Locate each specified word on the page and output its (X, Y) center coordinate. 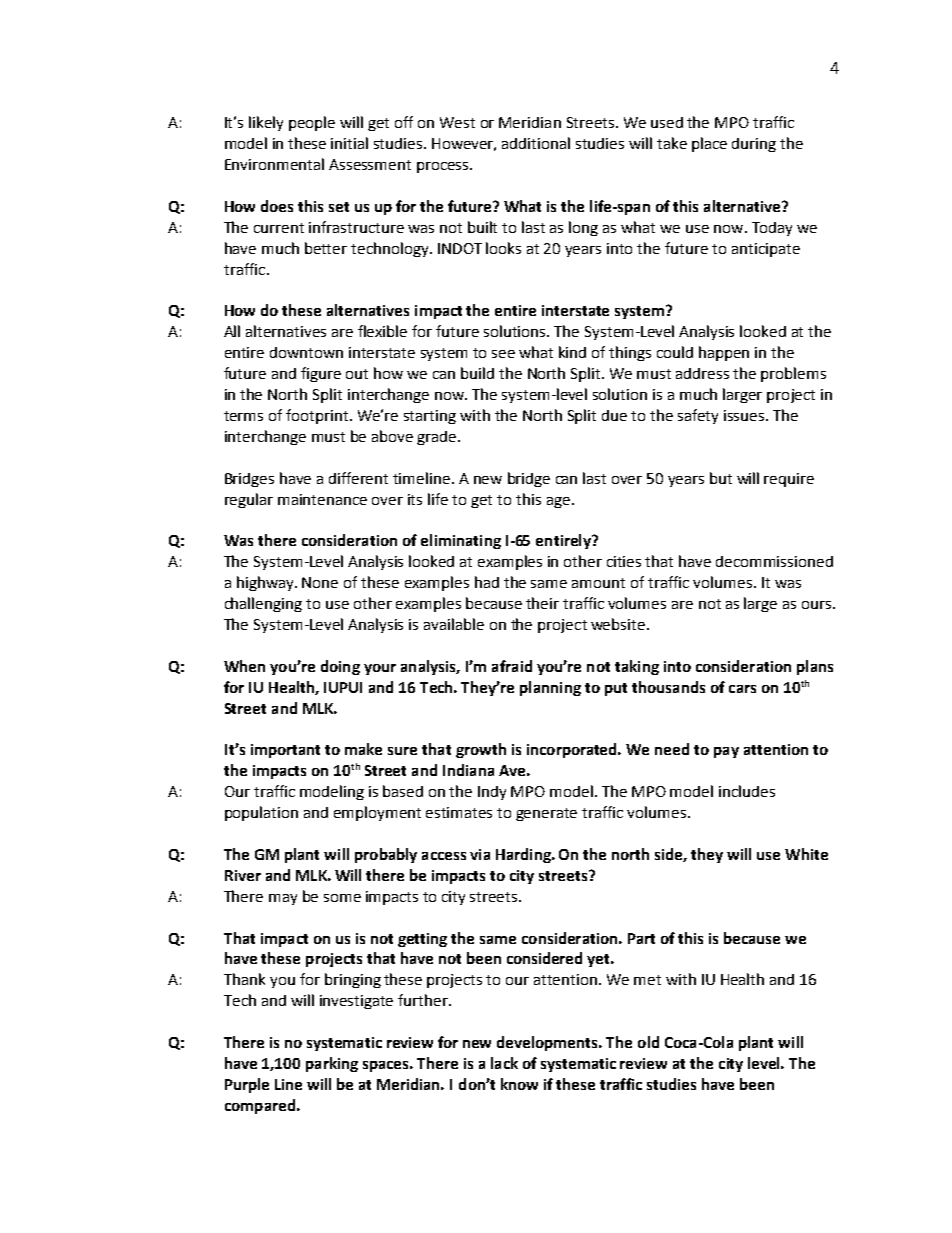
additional (536, 143)
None (320, 582)
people (312, 123)
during (754, 145)
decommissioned (774, 561)
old (648, 1042)
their (542, 603)
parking (332, 1064)
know (519, 1084)
